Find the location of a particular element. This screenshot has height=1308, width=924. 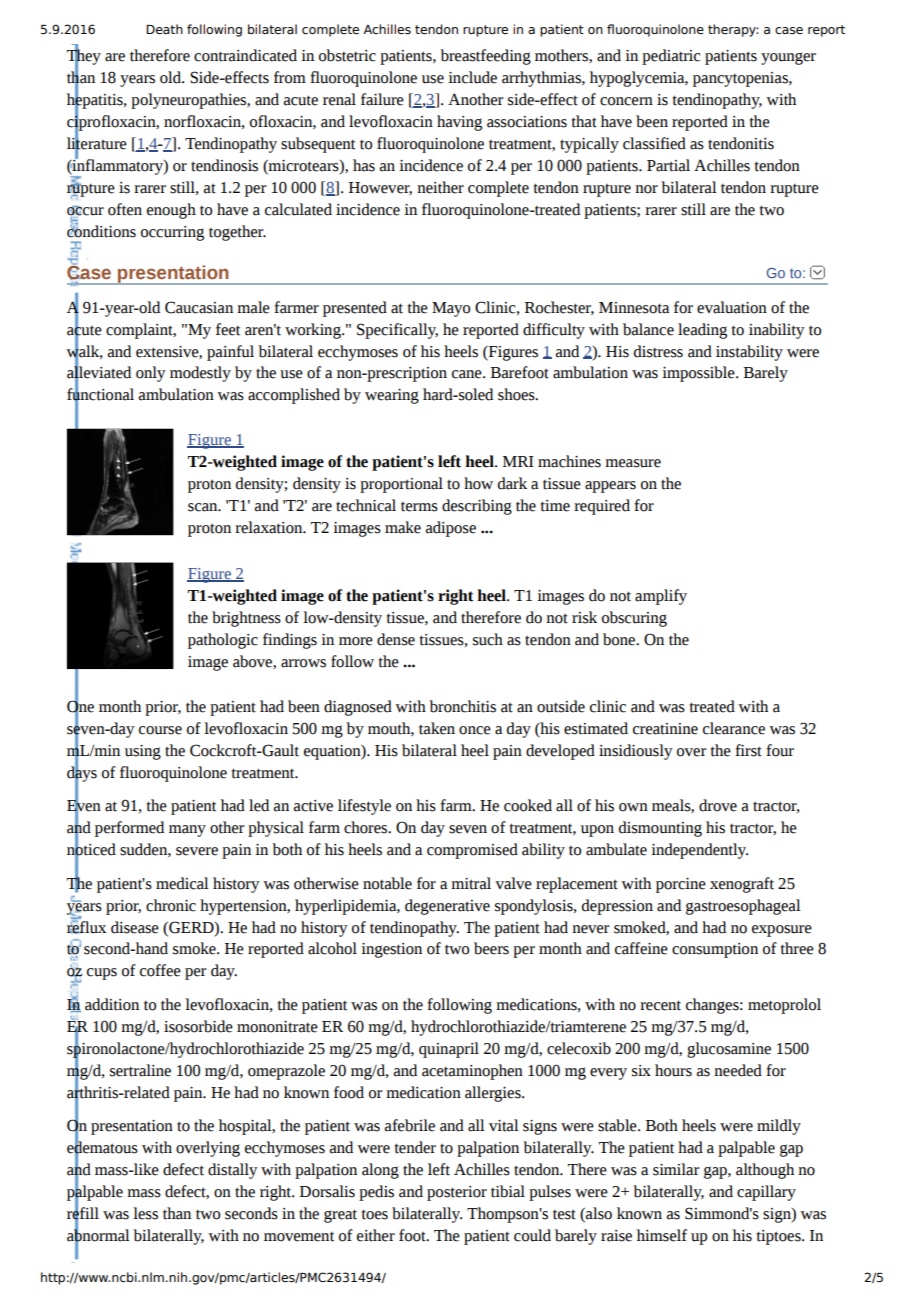

only is located at coordinates (151, 374).
